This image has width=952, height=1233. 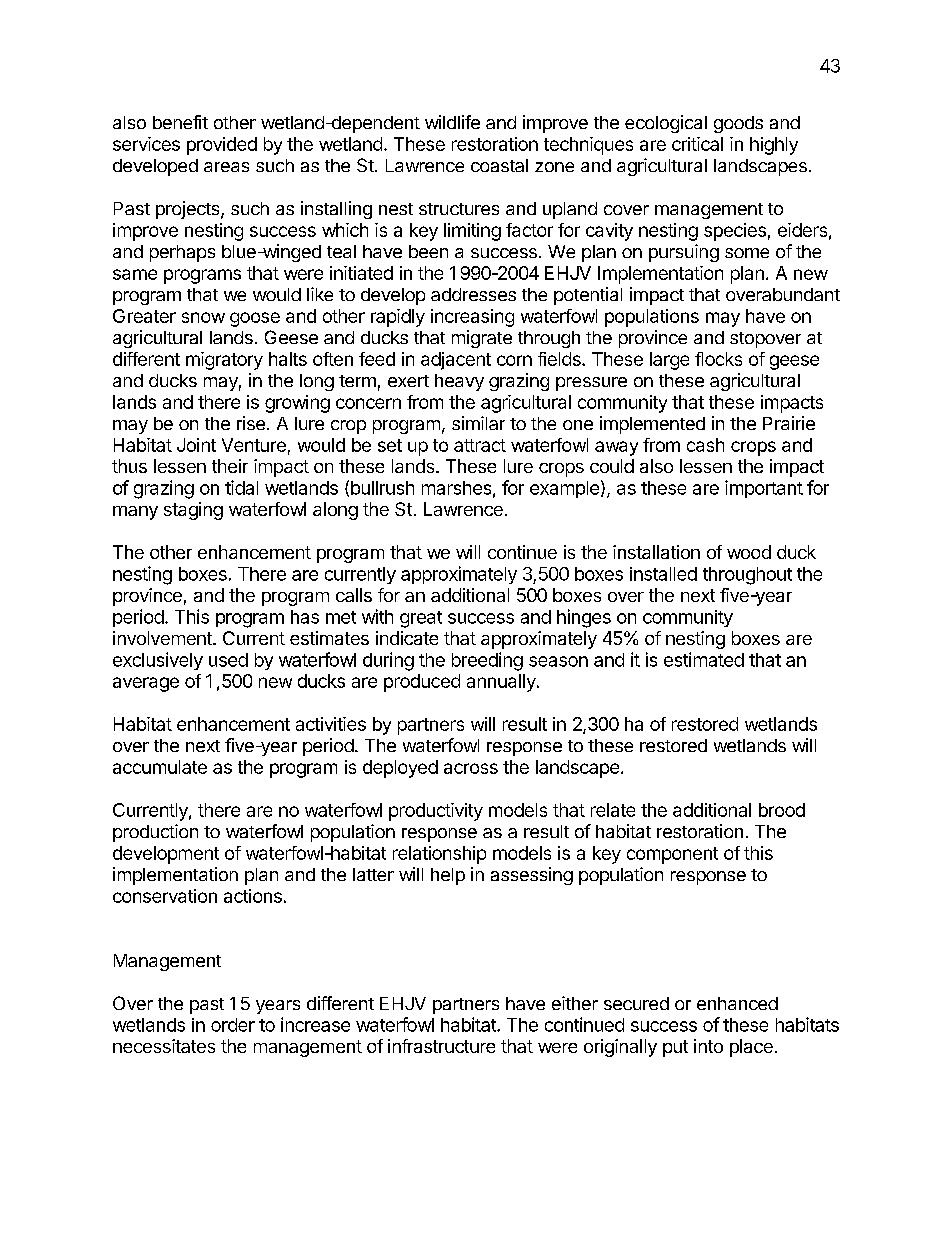 I want to click on order, so click(x=233, y=1025).
